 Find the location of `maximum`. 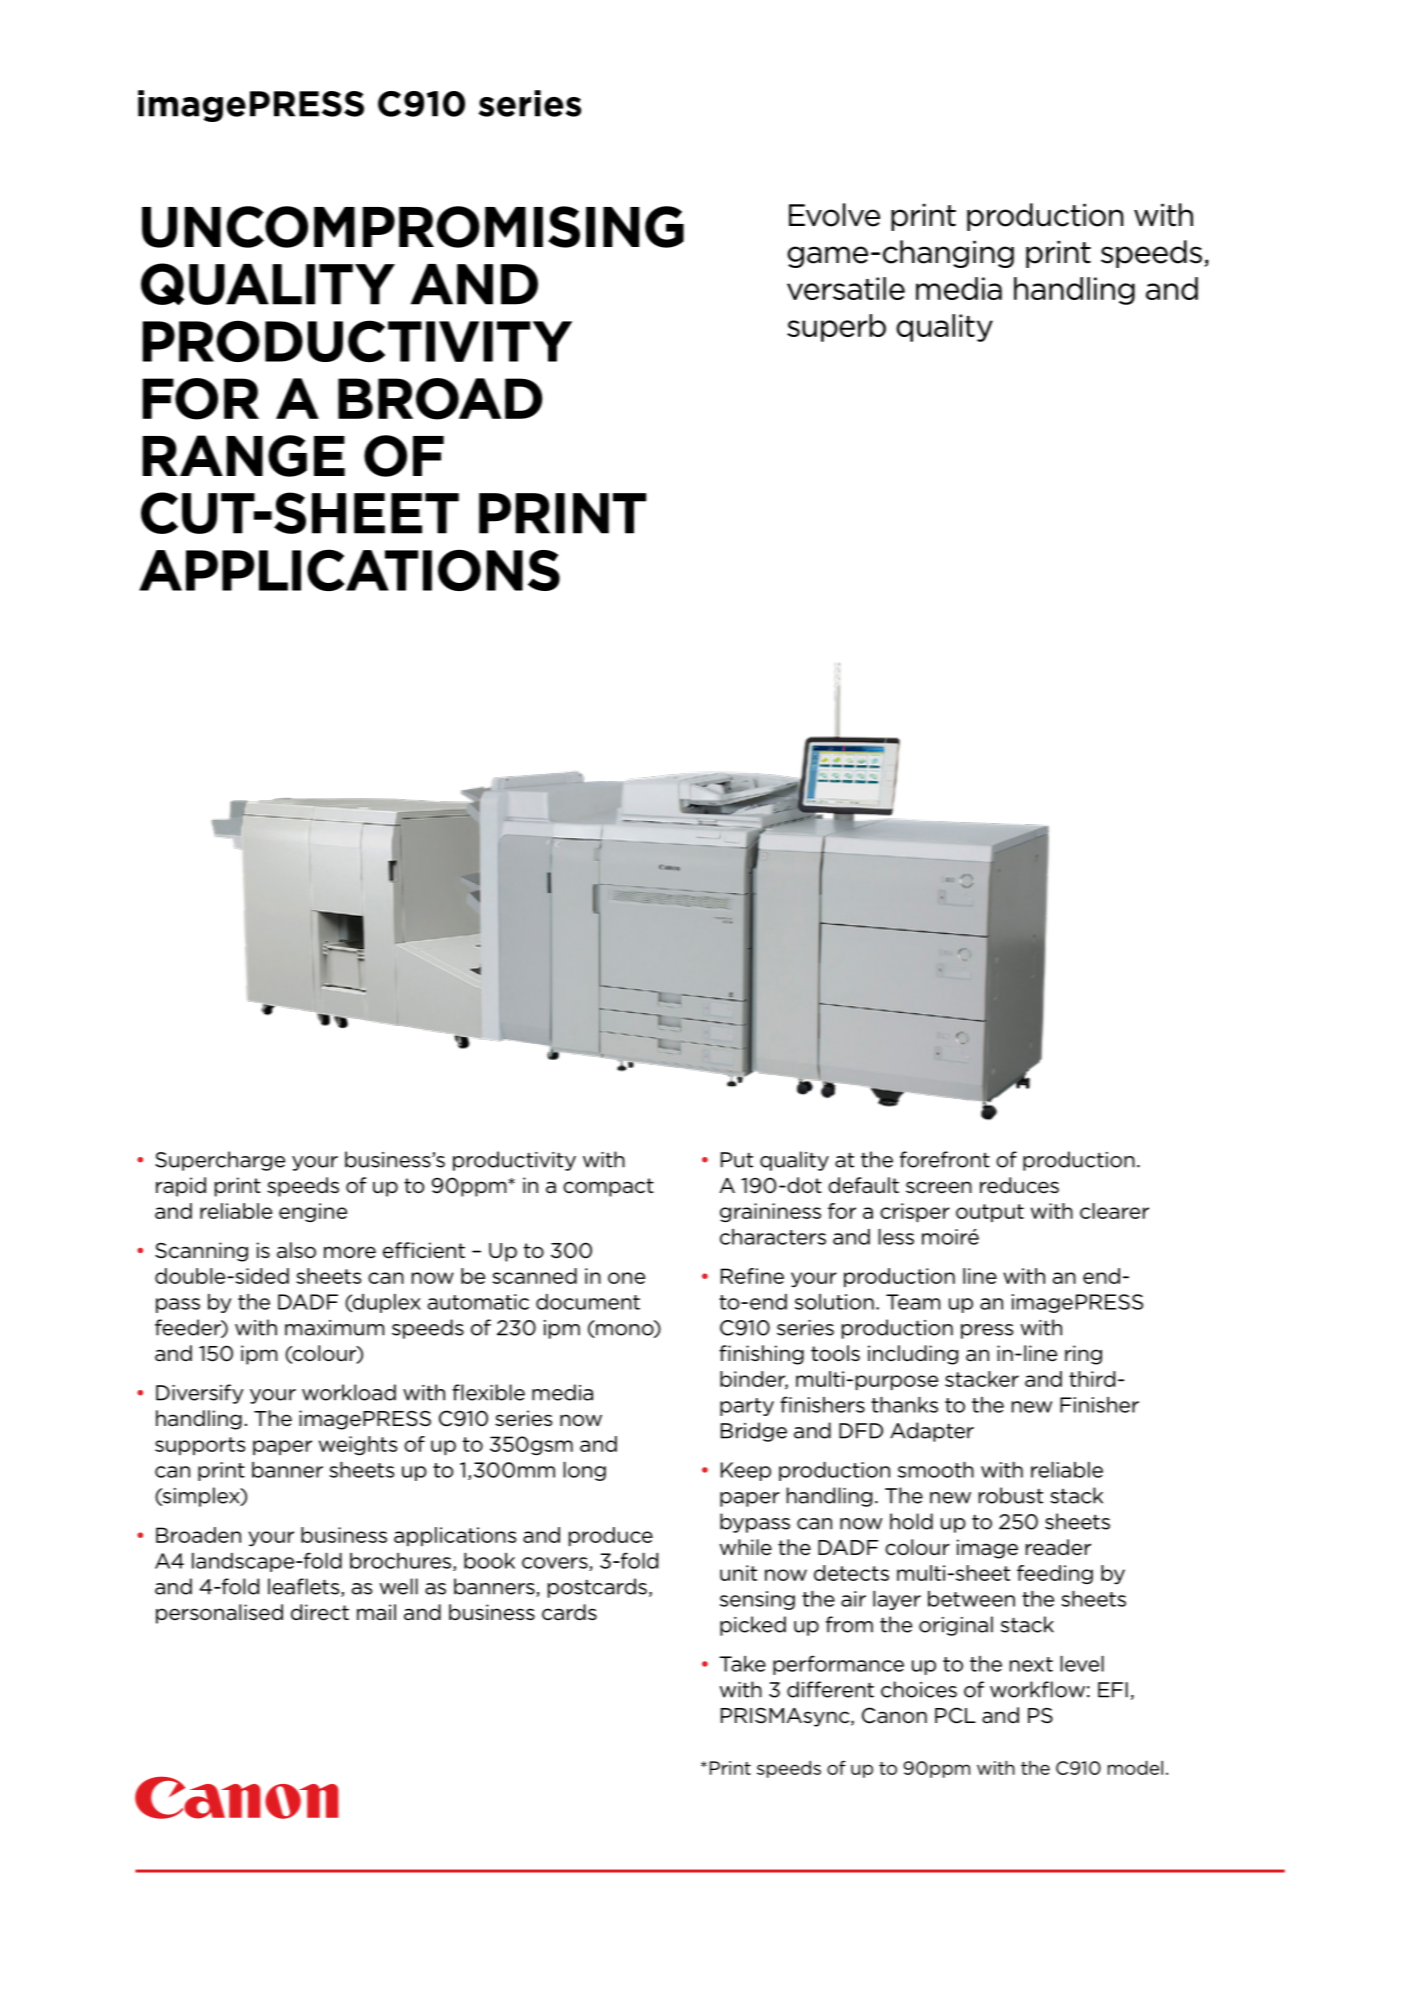

maximum is located at coordinates (334, 1328).
